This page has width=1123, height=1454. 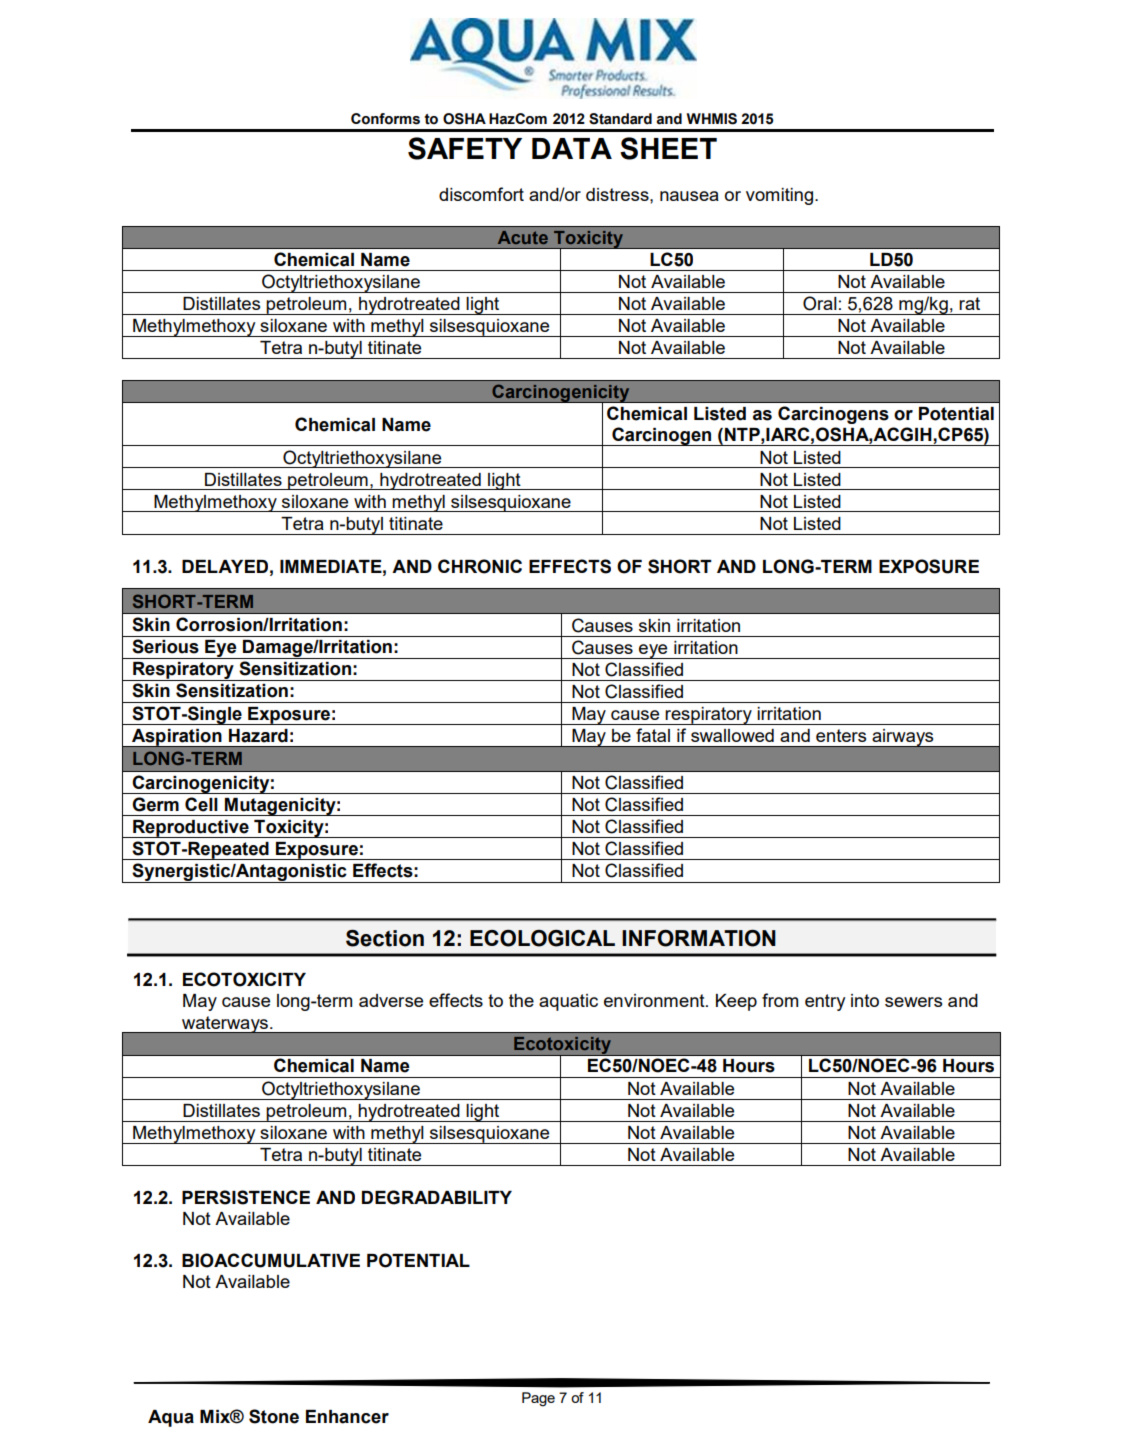 I want to click on fatal, so click(x=653, y=735).
